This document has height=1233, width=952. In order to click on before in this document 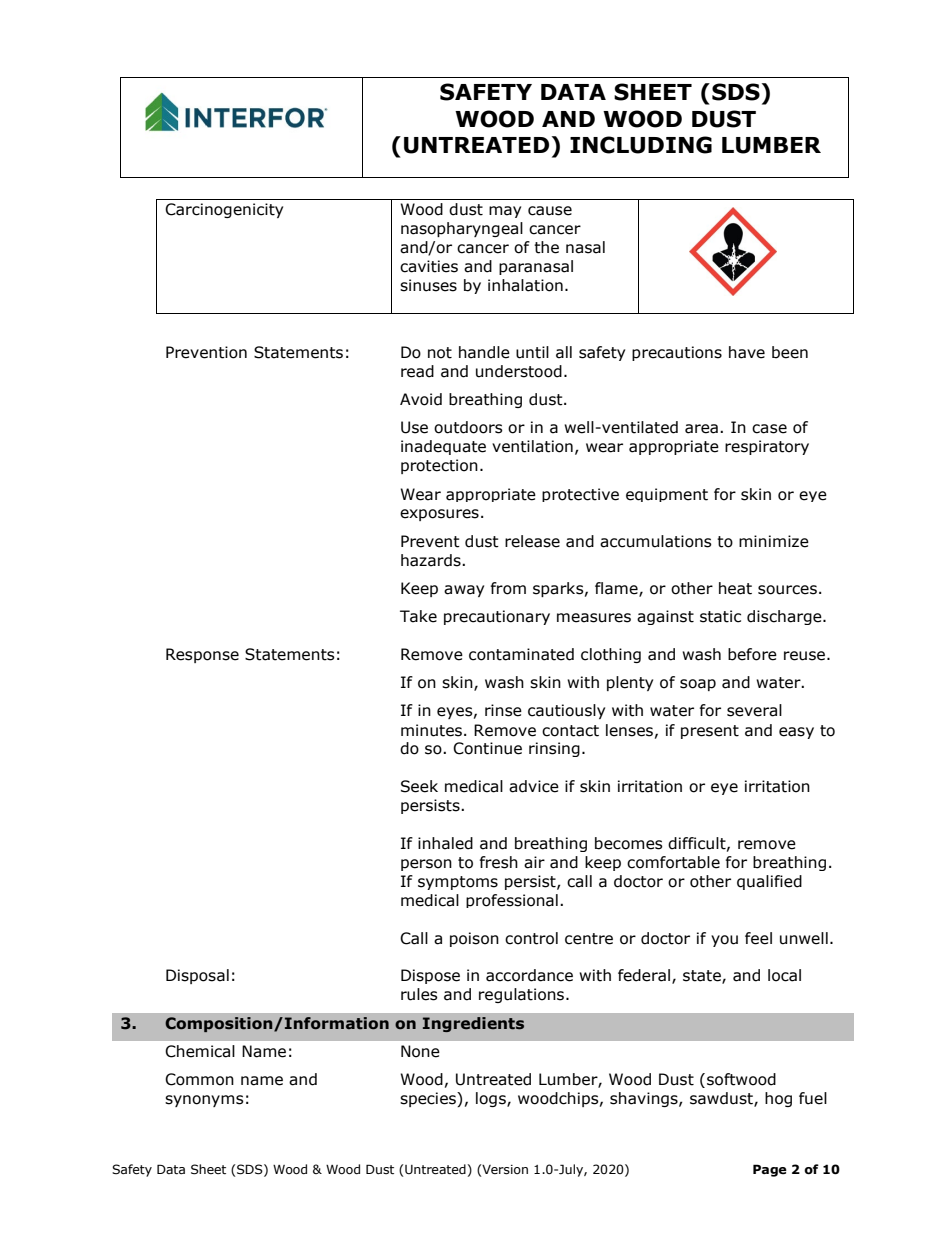, I will do `click(752, 654)`.
